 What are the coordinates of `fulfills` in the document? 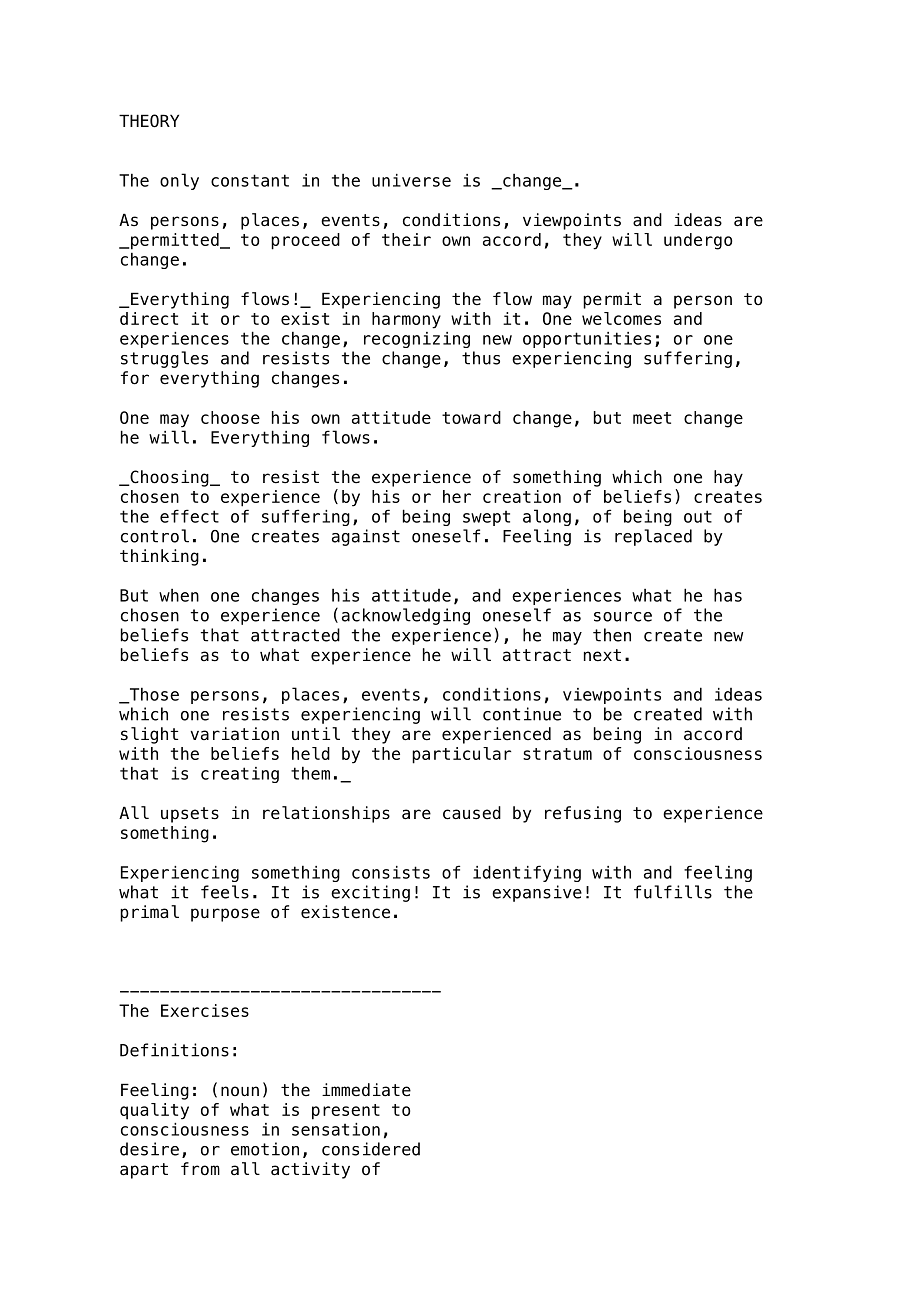 It's located at (673, 892).
